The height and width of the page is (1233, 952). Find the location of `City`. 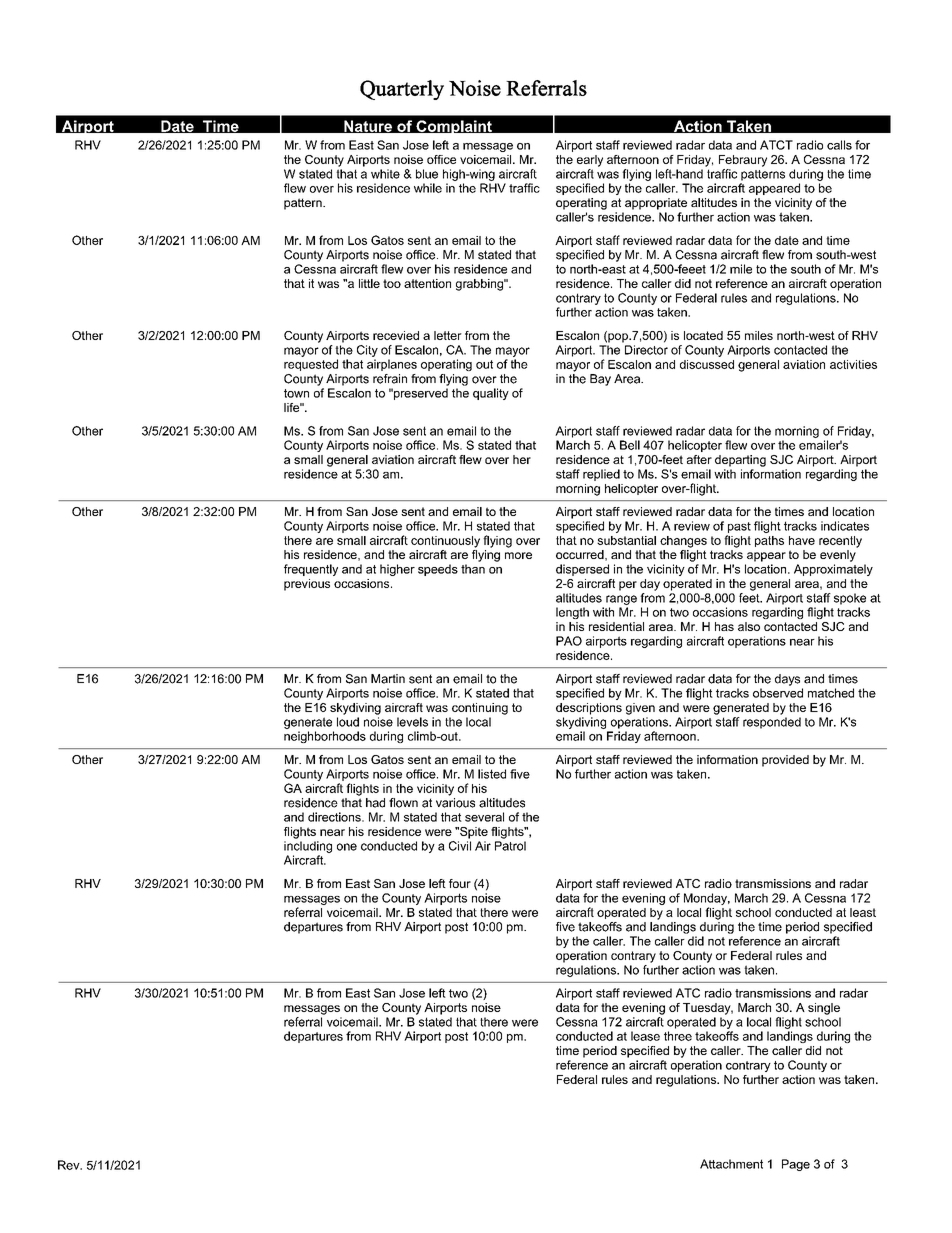

City is located at coordinates (367, 351).
